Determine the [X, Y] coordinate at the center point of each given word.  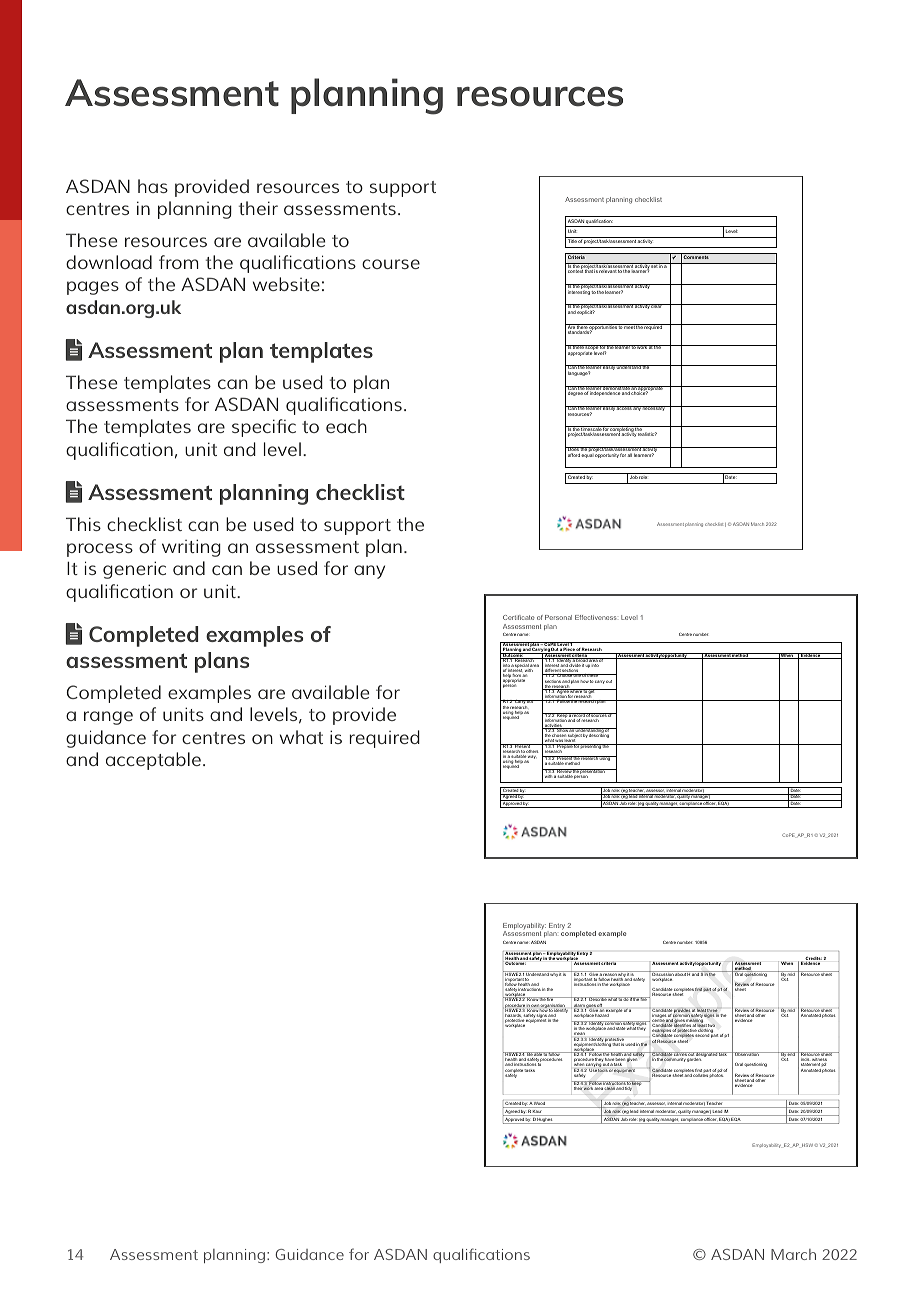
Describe [597, 999]
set [654, 265]
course [391, 264]
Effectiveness [596, 617]
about [680, 973]
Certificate [518, 617]
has [153, 186]
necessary [654, 408]
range [108, 718]
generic [134, 570]
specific [264, 428]
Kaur [538, 1113]
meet [629, 326]
